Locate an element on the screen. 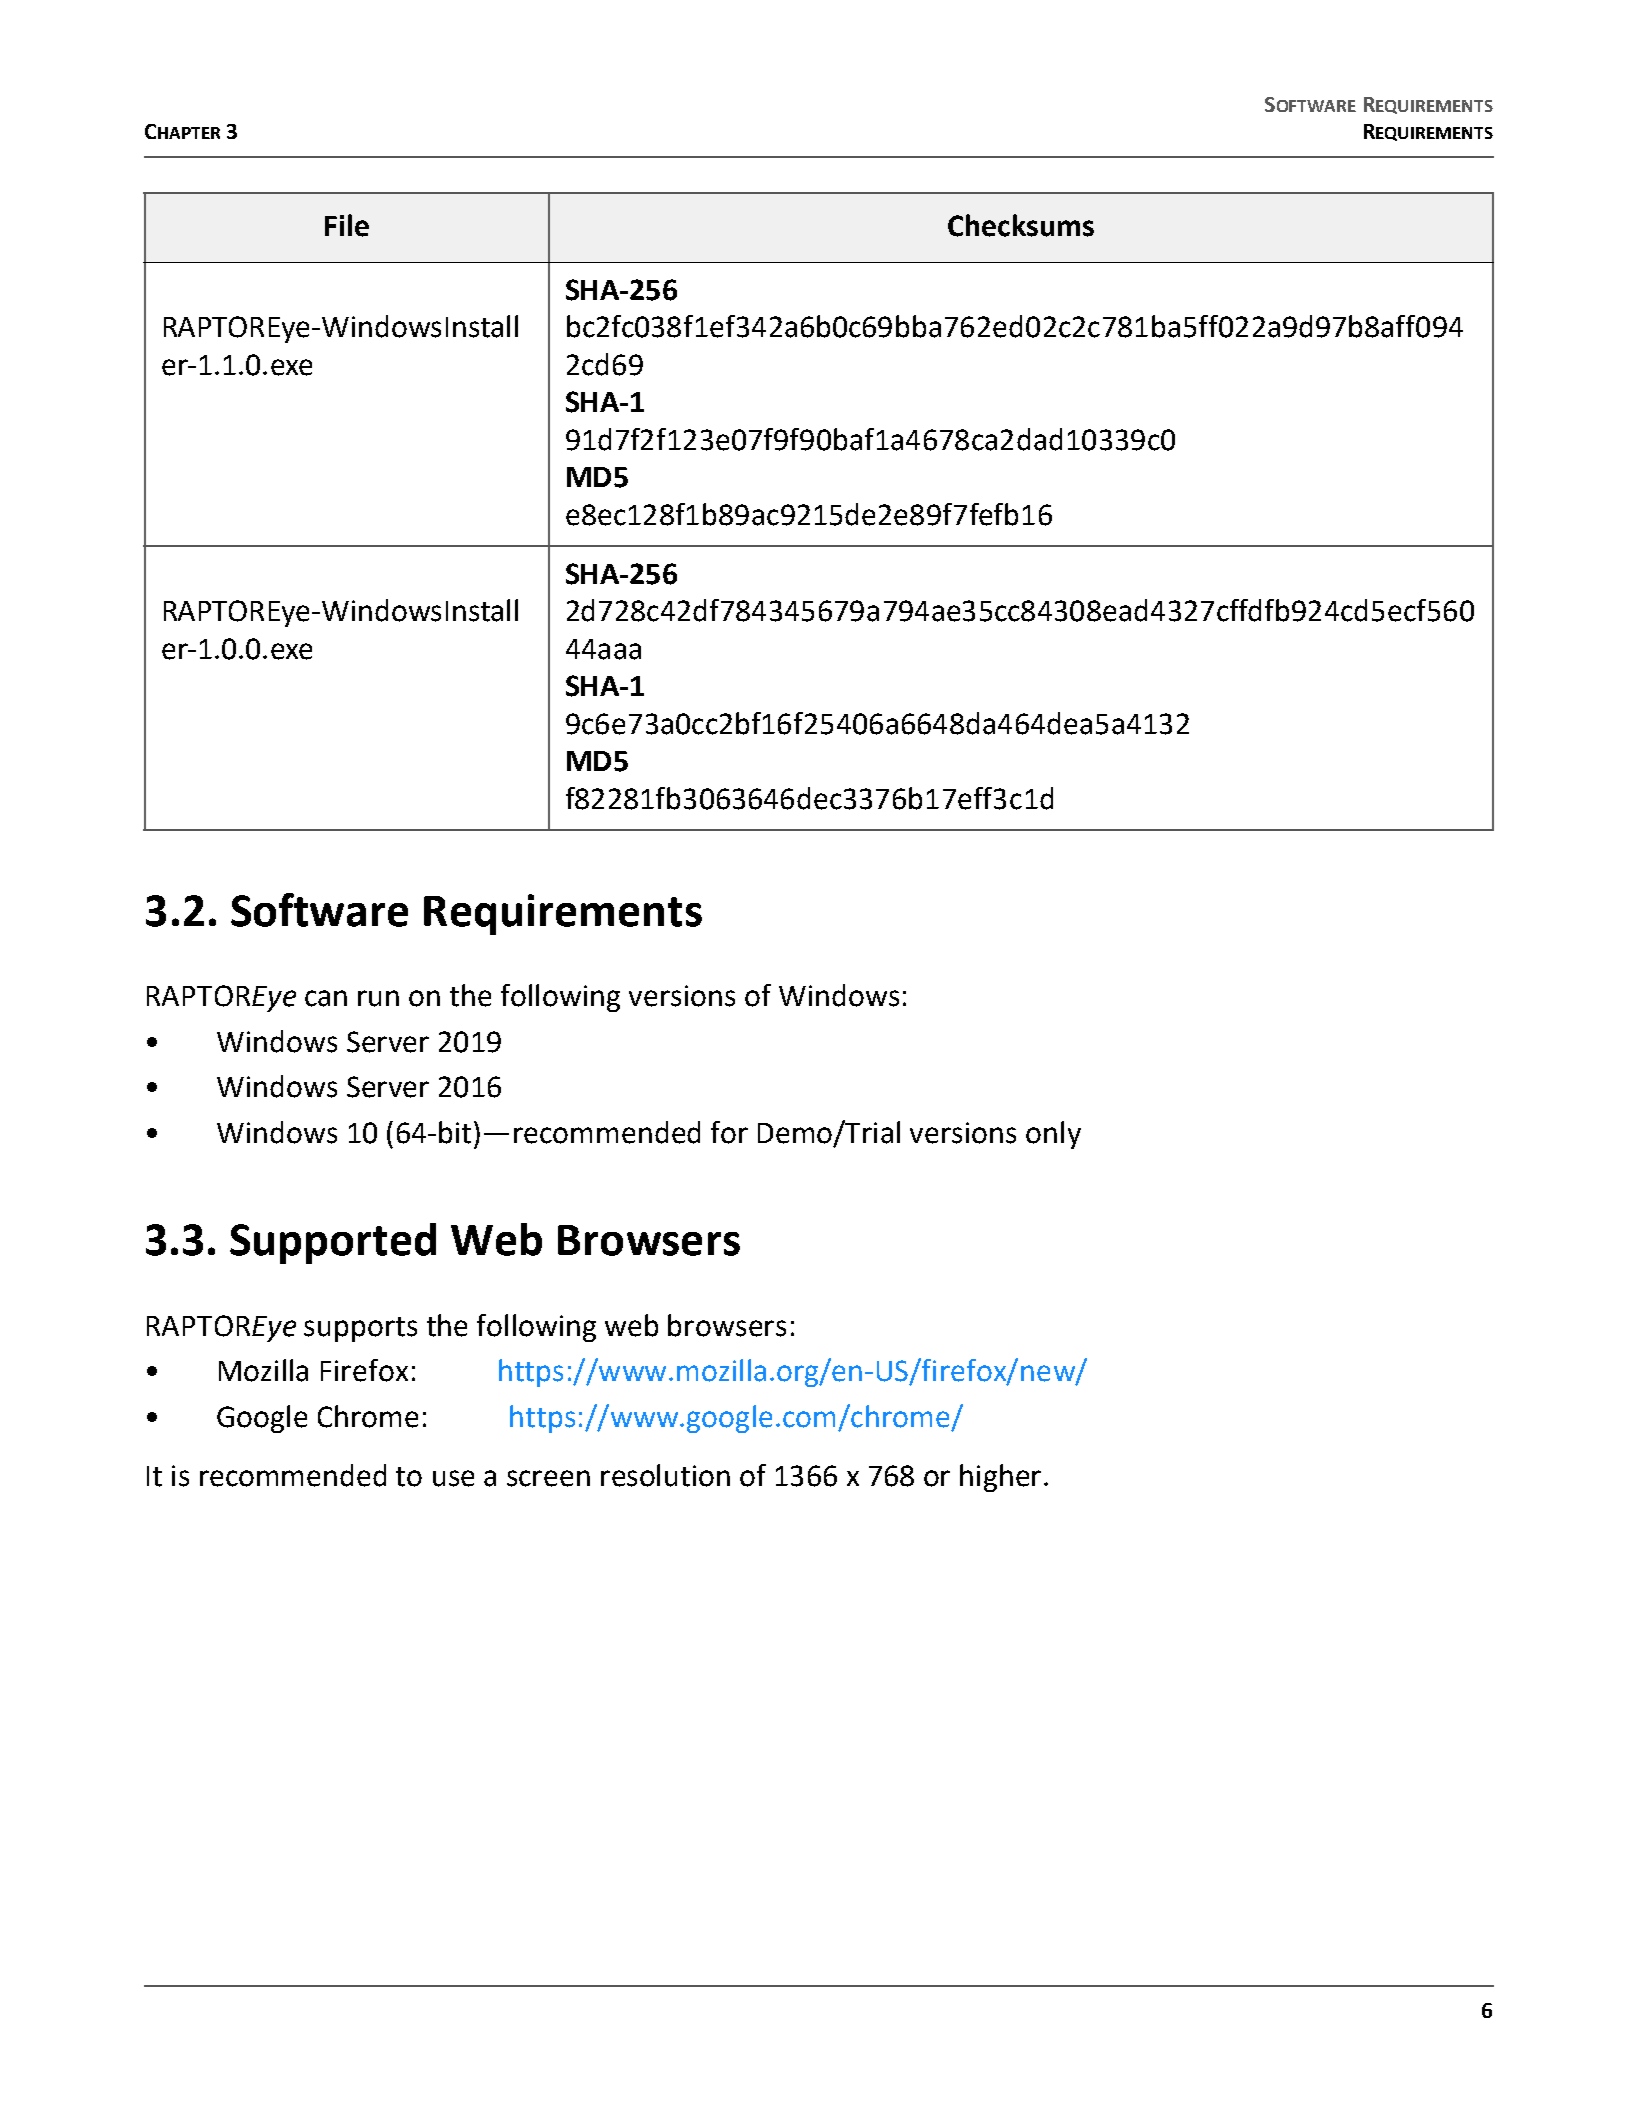 This screenshot has width=1638, height=2120. supports is located at coordinates (360, 1329).
